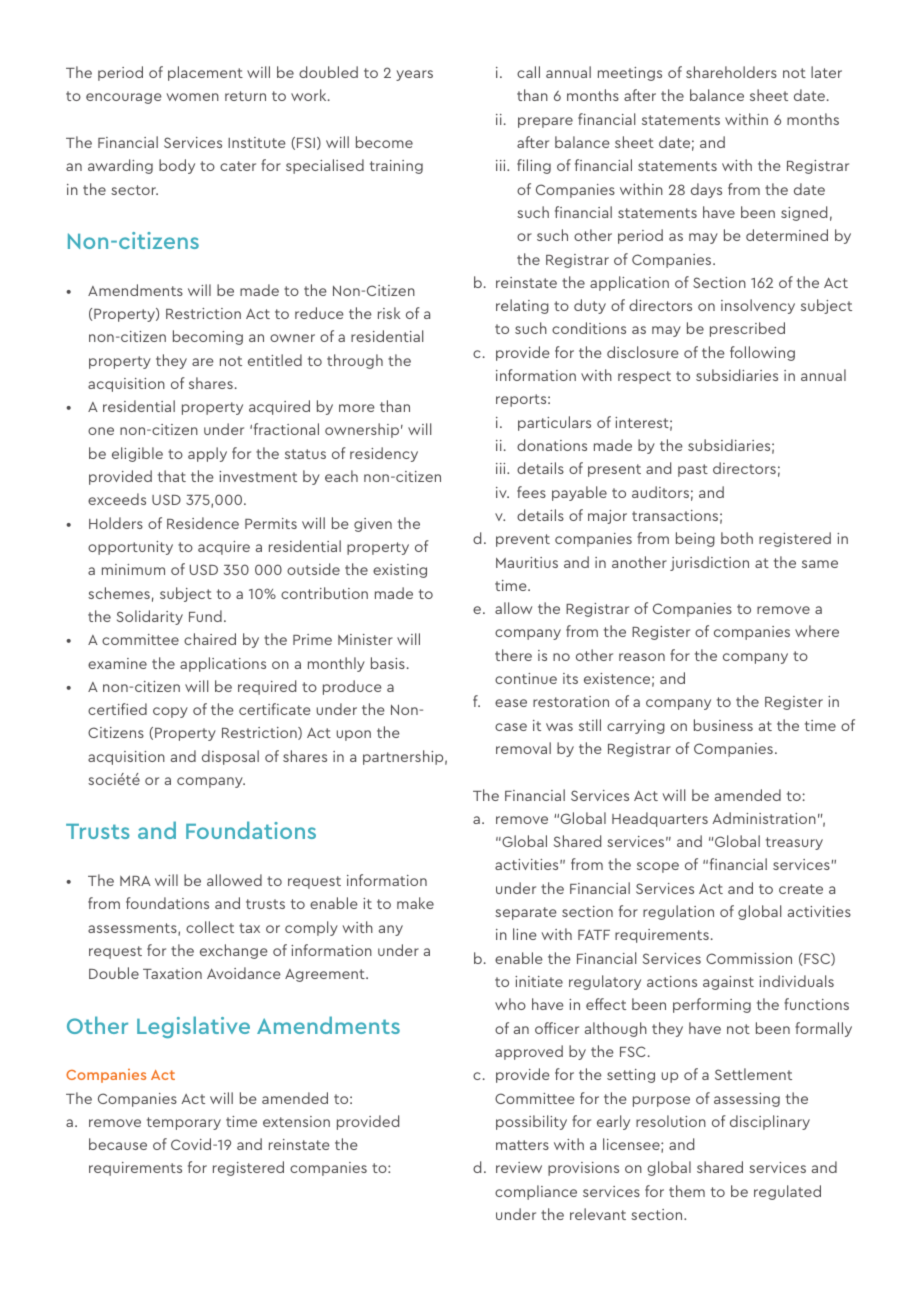 The image size is (924, 1308). I want to click on past, so click(693, 470).
